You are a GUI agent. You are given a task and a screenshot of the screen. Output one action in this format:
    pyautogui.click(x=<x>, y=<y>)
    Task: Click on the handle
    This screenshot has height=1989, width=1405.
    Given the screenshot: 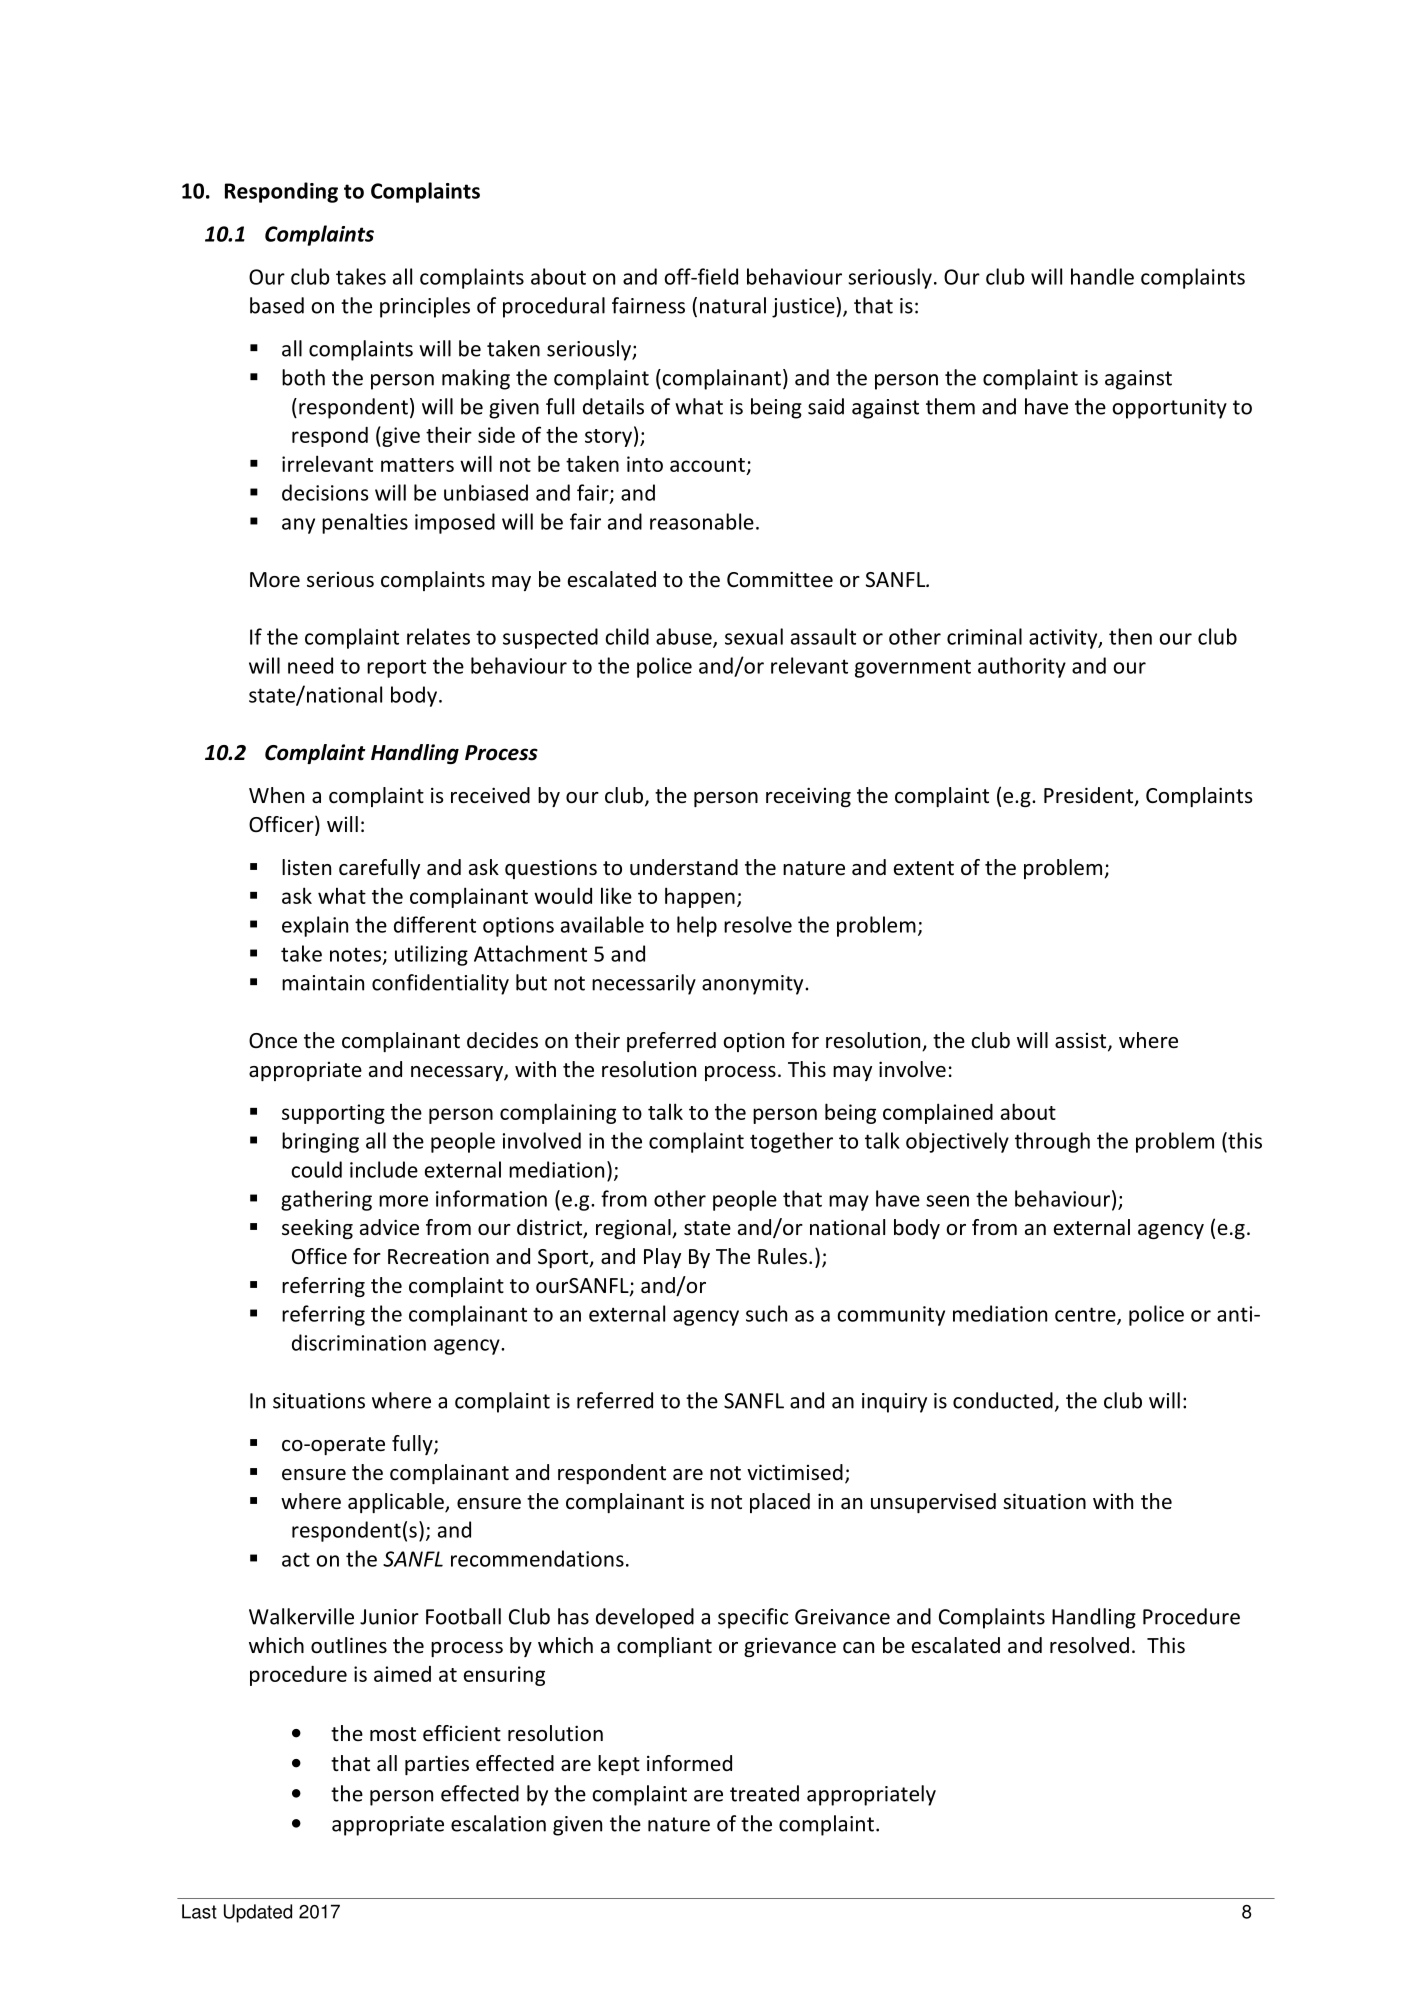 What is the action you would take?
    pyautogui.click(x=1102, y=276)
